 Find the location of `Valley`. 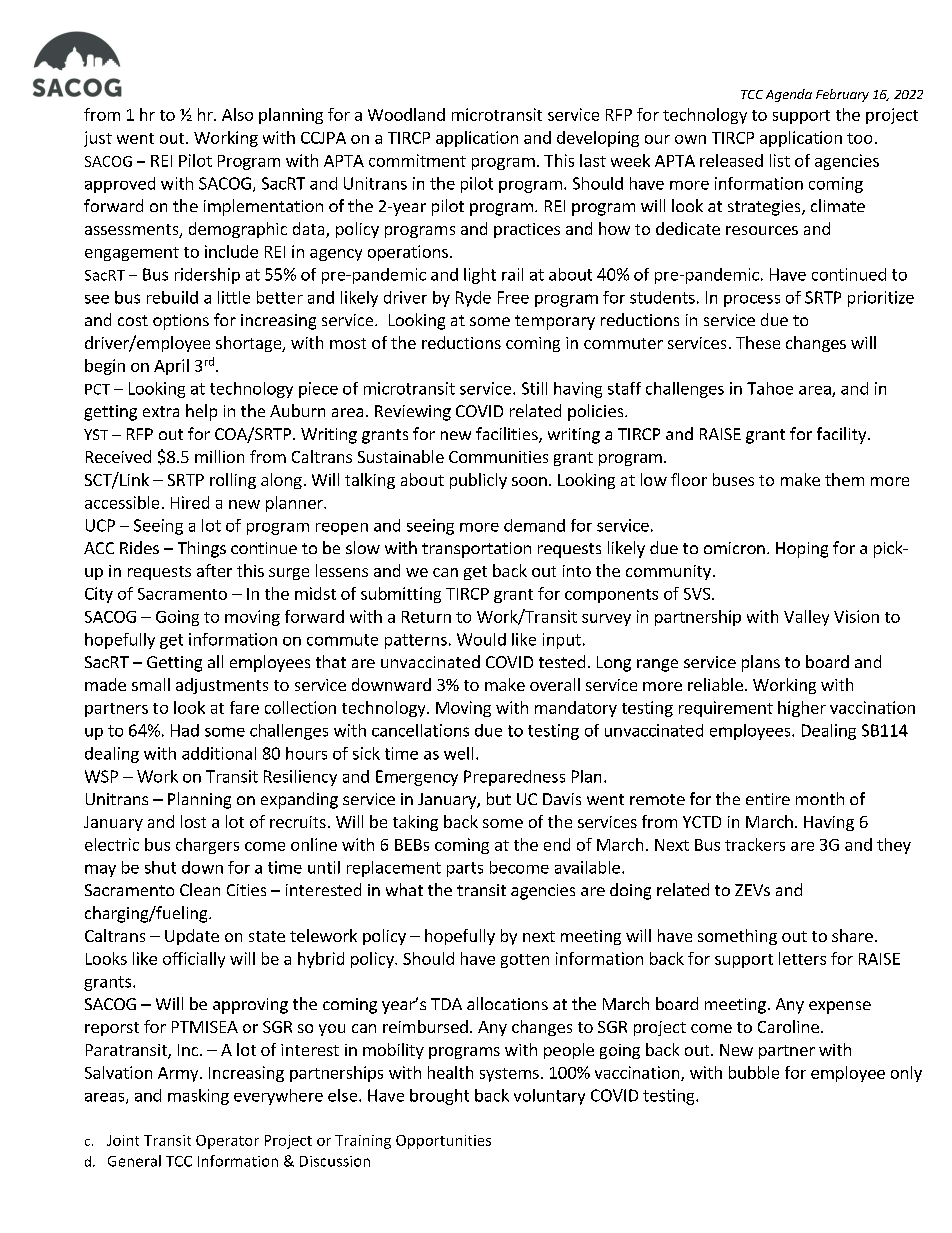

Valley is located at coordinates (806, 618).
